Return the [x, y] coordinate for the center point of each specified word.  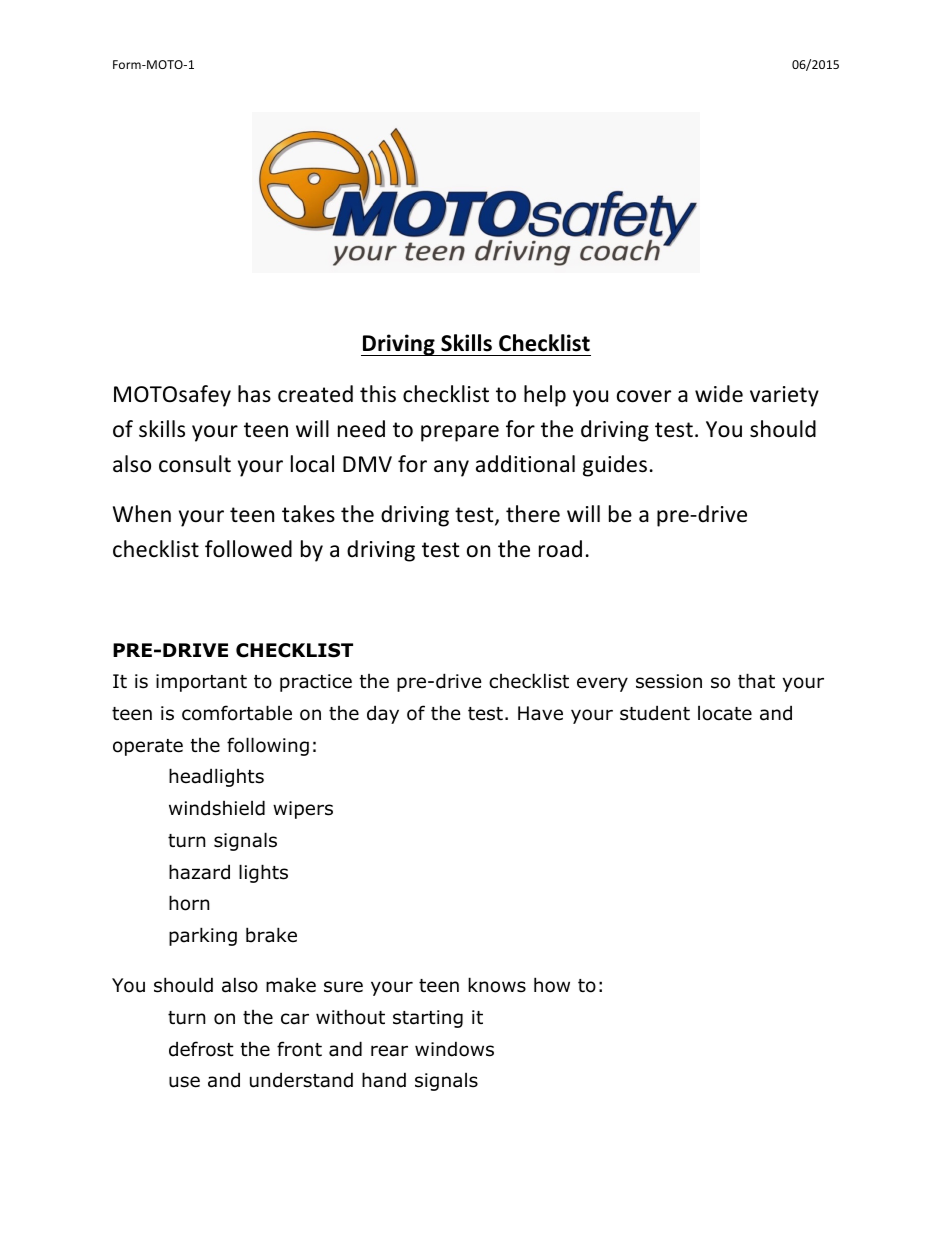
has [254, 394]
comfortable [237, 713]
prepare [460, 433]
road [560, 549]
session [669, 681]
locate [725, 713]
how [552, 985]
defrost [201, 1049]
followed [248, 549]
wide [719, 394]
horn [189, 903]
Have [540, 713]
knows [497, 985]
